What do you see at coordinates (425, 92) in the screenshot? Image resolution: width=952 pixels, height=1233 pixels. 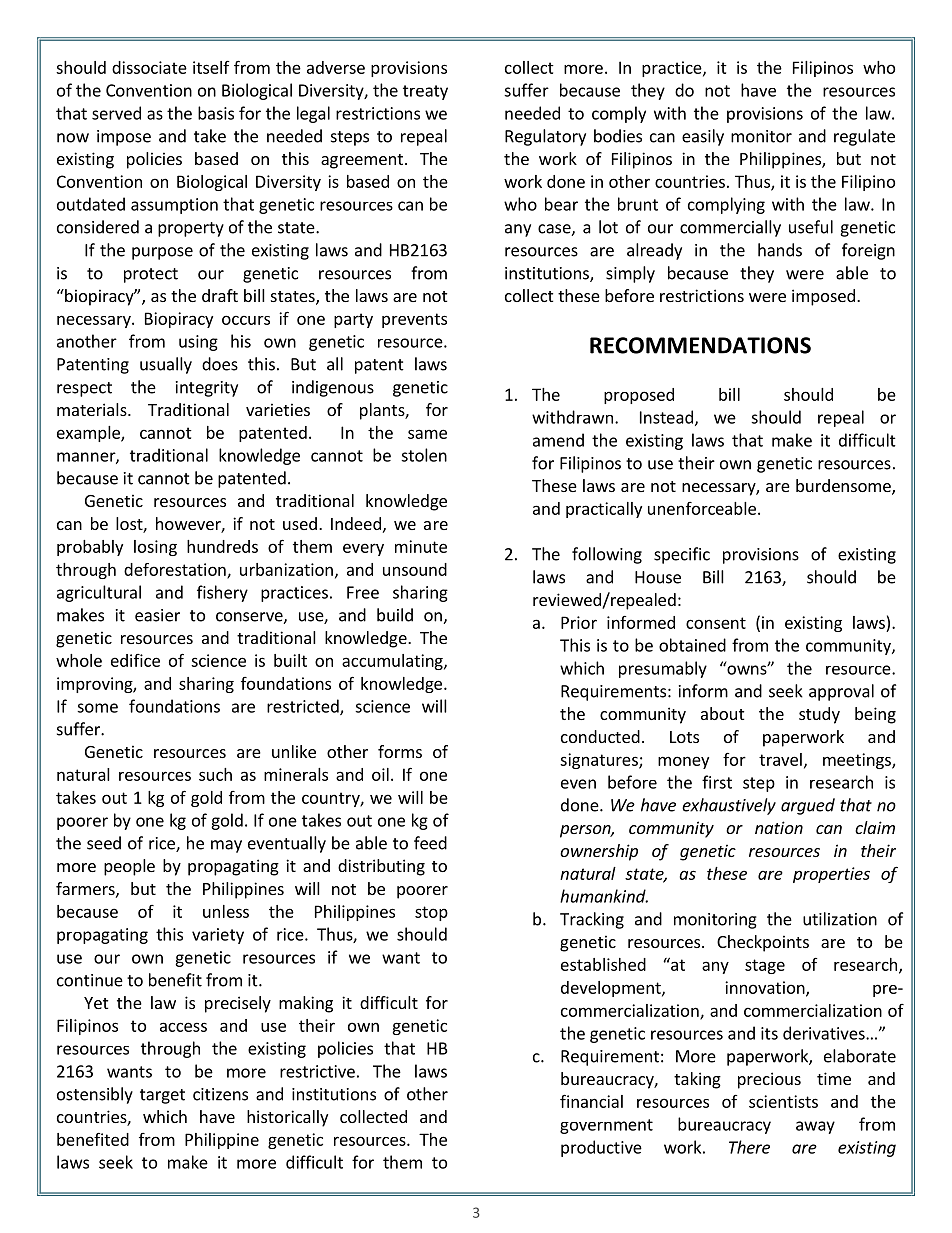 I see `treaty` at bounding box center [425, 92].
